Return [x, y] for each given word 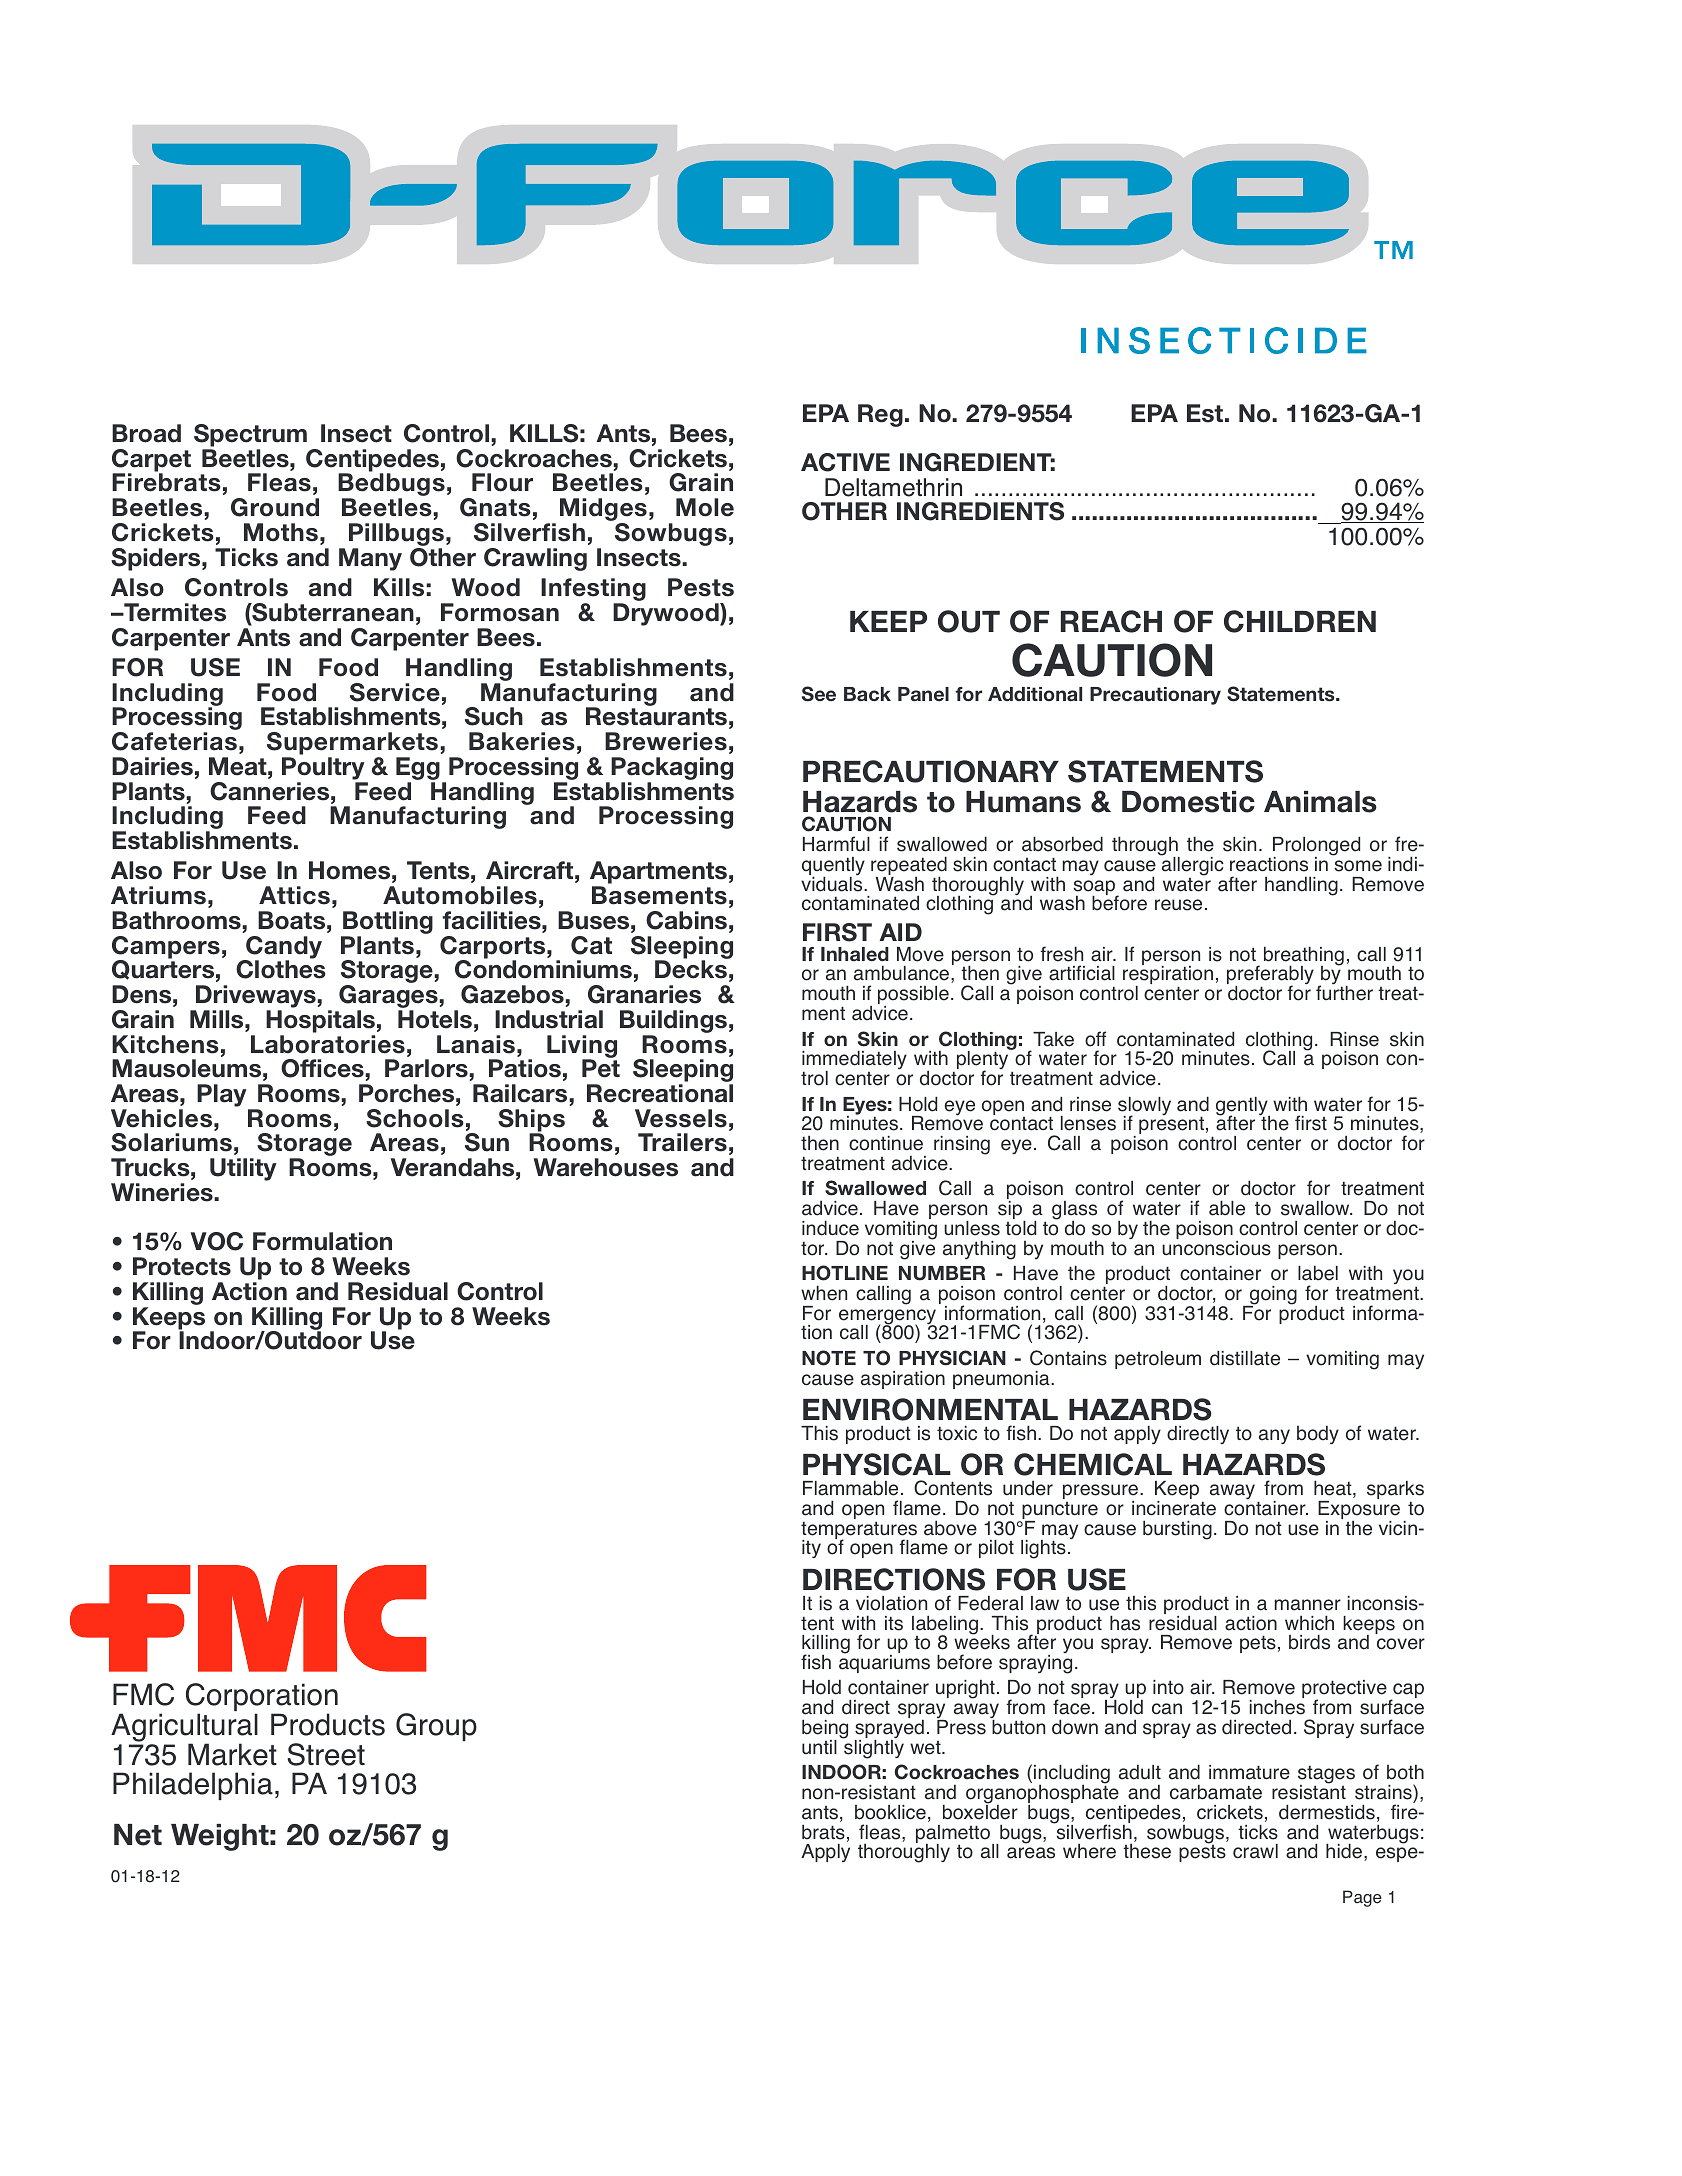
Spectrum [250, 435]
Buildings [673, 1023]
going [1272, 1296]
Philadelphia [193, 1786]
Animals [1320, 802]
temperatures [859, 1531]
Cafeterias [174, 741]
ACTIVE [845, 462]
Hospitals [320, 1021]
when [824, 1293]
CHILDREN [1300, 621]
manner [1307, 1605]
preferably [1270, 976]
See [819, 694]
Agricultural [184, 1729]
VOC [217, 1241]
